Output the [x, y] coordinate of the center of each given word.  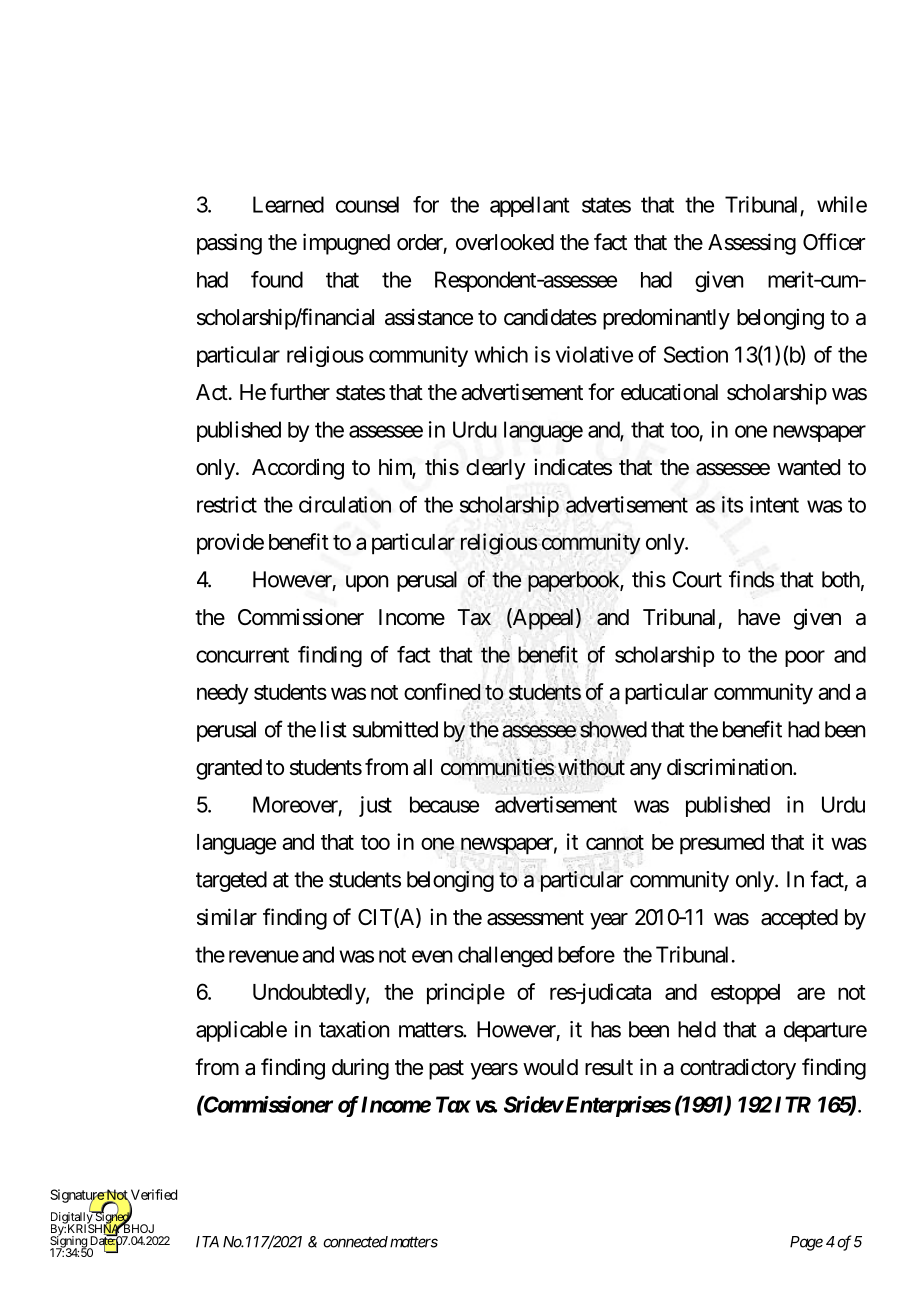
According [298, 469]
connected [355, 1242]
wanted [808, 467]
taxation [354, 1029]
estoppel [745, 994]
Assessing [752, 244]
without [590, 768]
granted [229, 769]
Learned [288, 204]
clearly [496, 469]
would [550, 1067]
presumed [722, 844]
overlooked [505, 242]
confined [442, 691]
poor [805, 658]
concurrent [242, 655]
